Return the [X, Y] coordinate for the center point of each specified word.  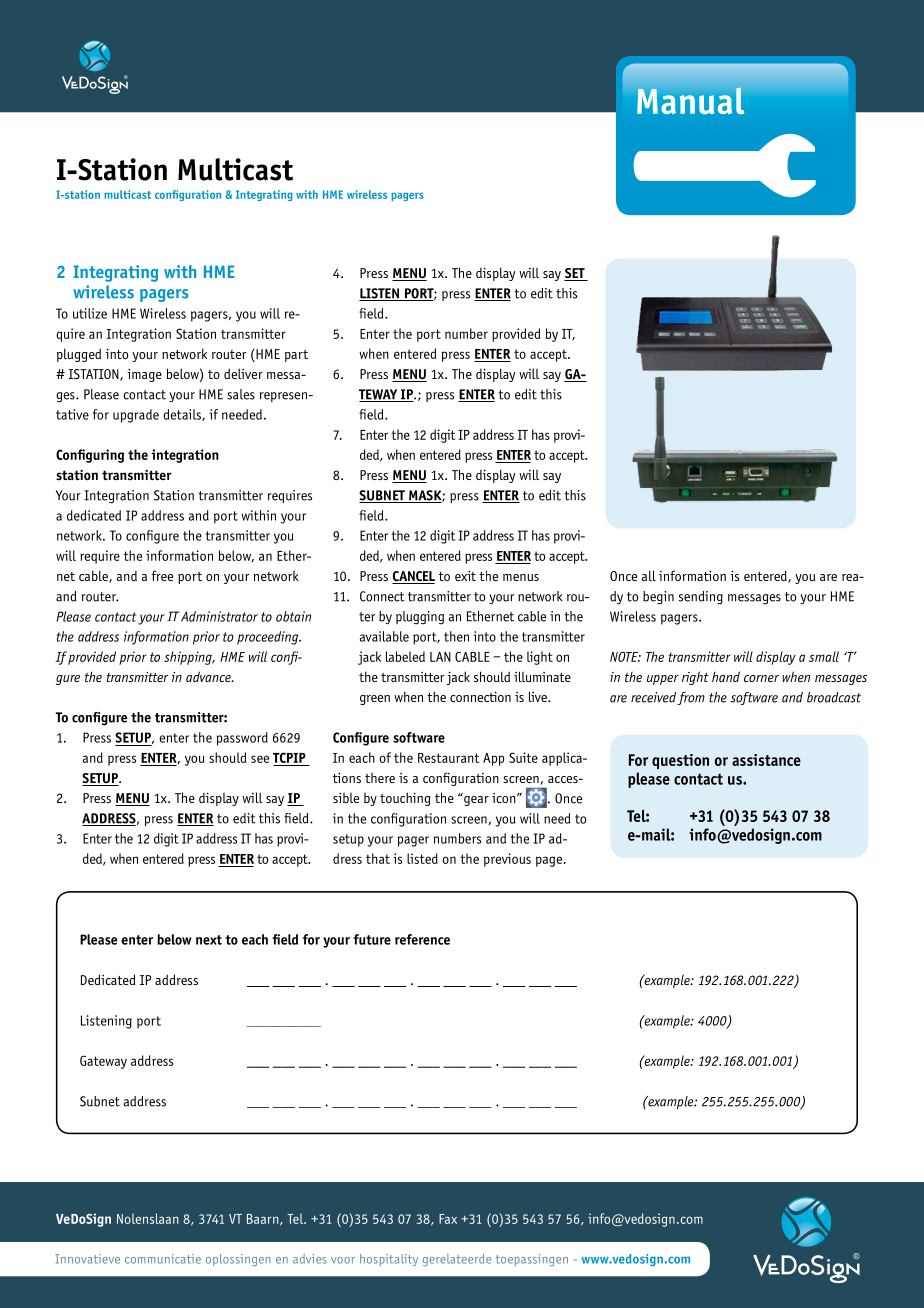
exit [465, 575]
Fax [448, 1219]
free [162, 575]
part [296, 356]
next [209, 940]
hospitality [389, 1260]
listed [422, 858]
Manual [690, 100]
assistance [766, 760]
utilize [90, 313]
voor [343, 1260]
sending [701, 598]
